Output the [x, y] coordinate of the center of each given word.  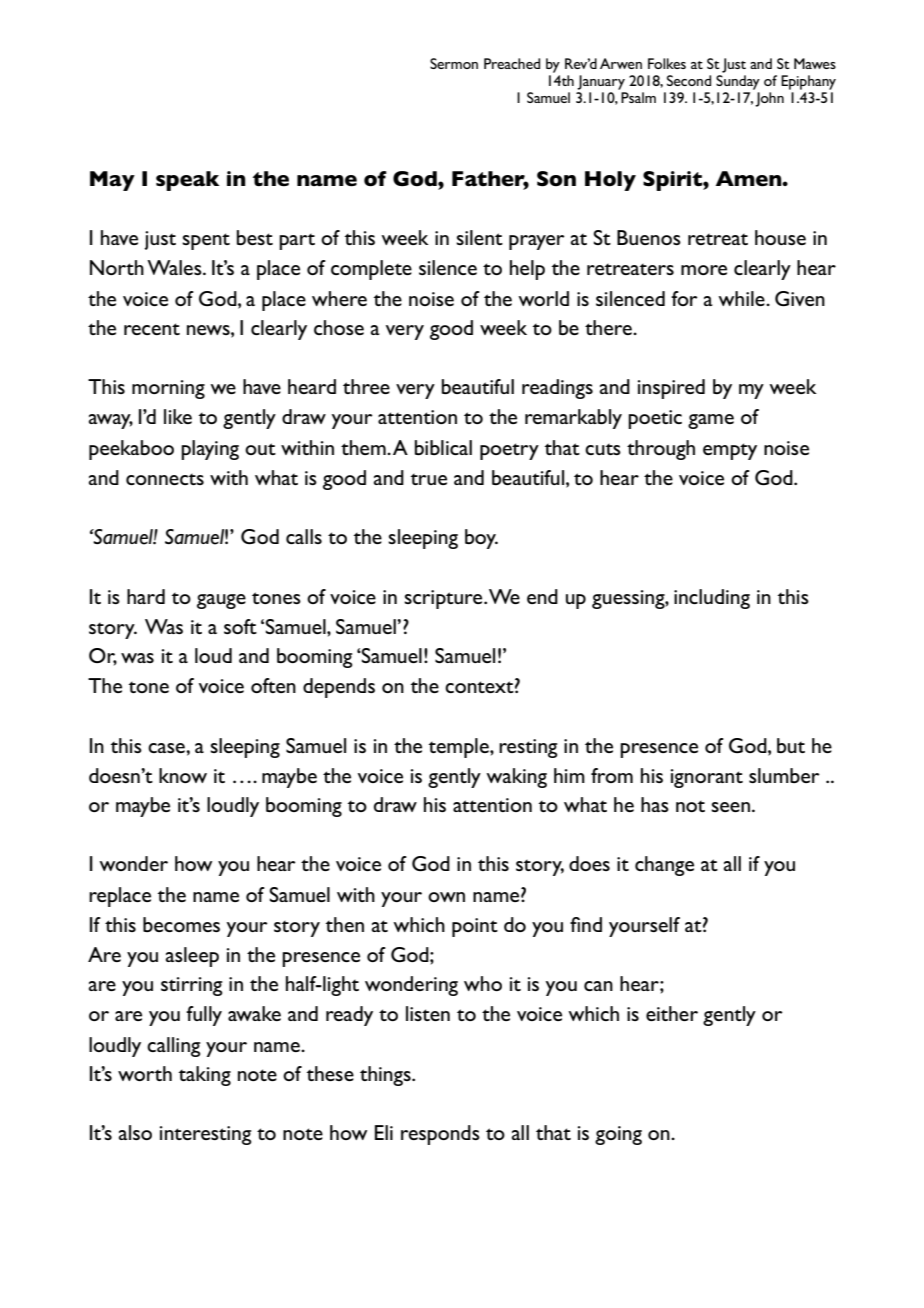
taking [205, 1076]
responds [440, 1135]
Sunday [738, 81]
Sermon [454, 63]
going [618, 1135]
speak [187, 181]
